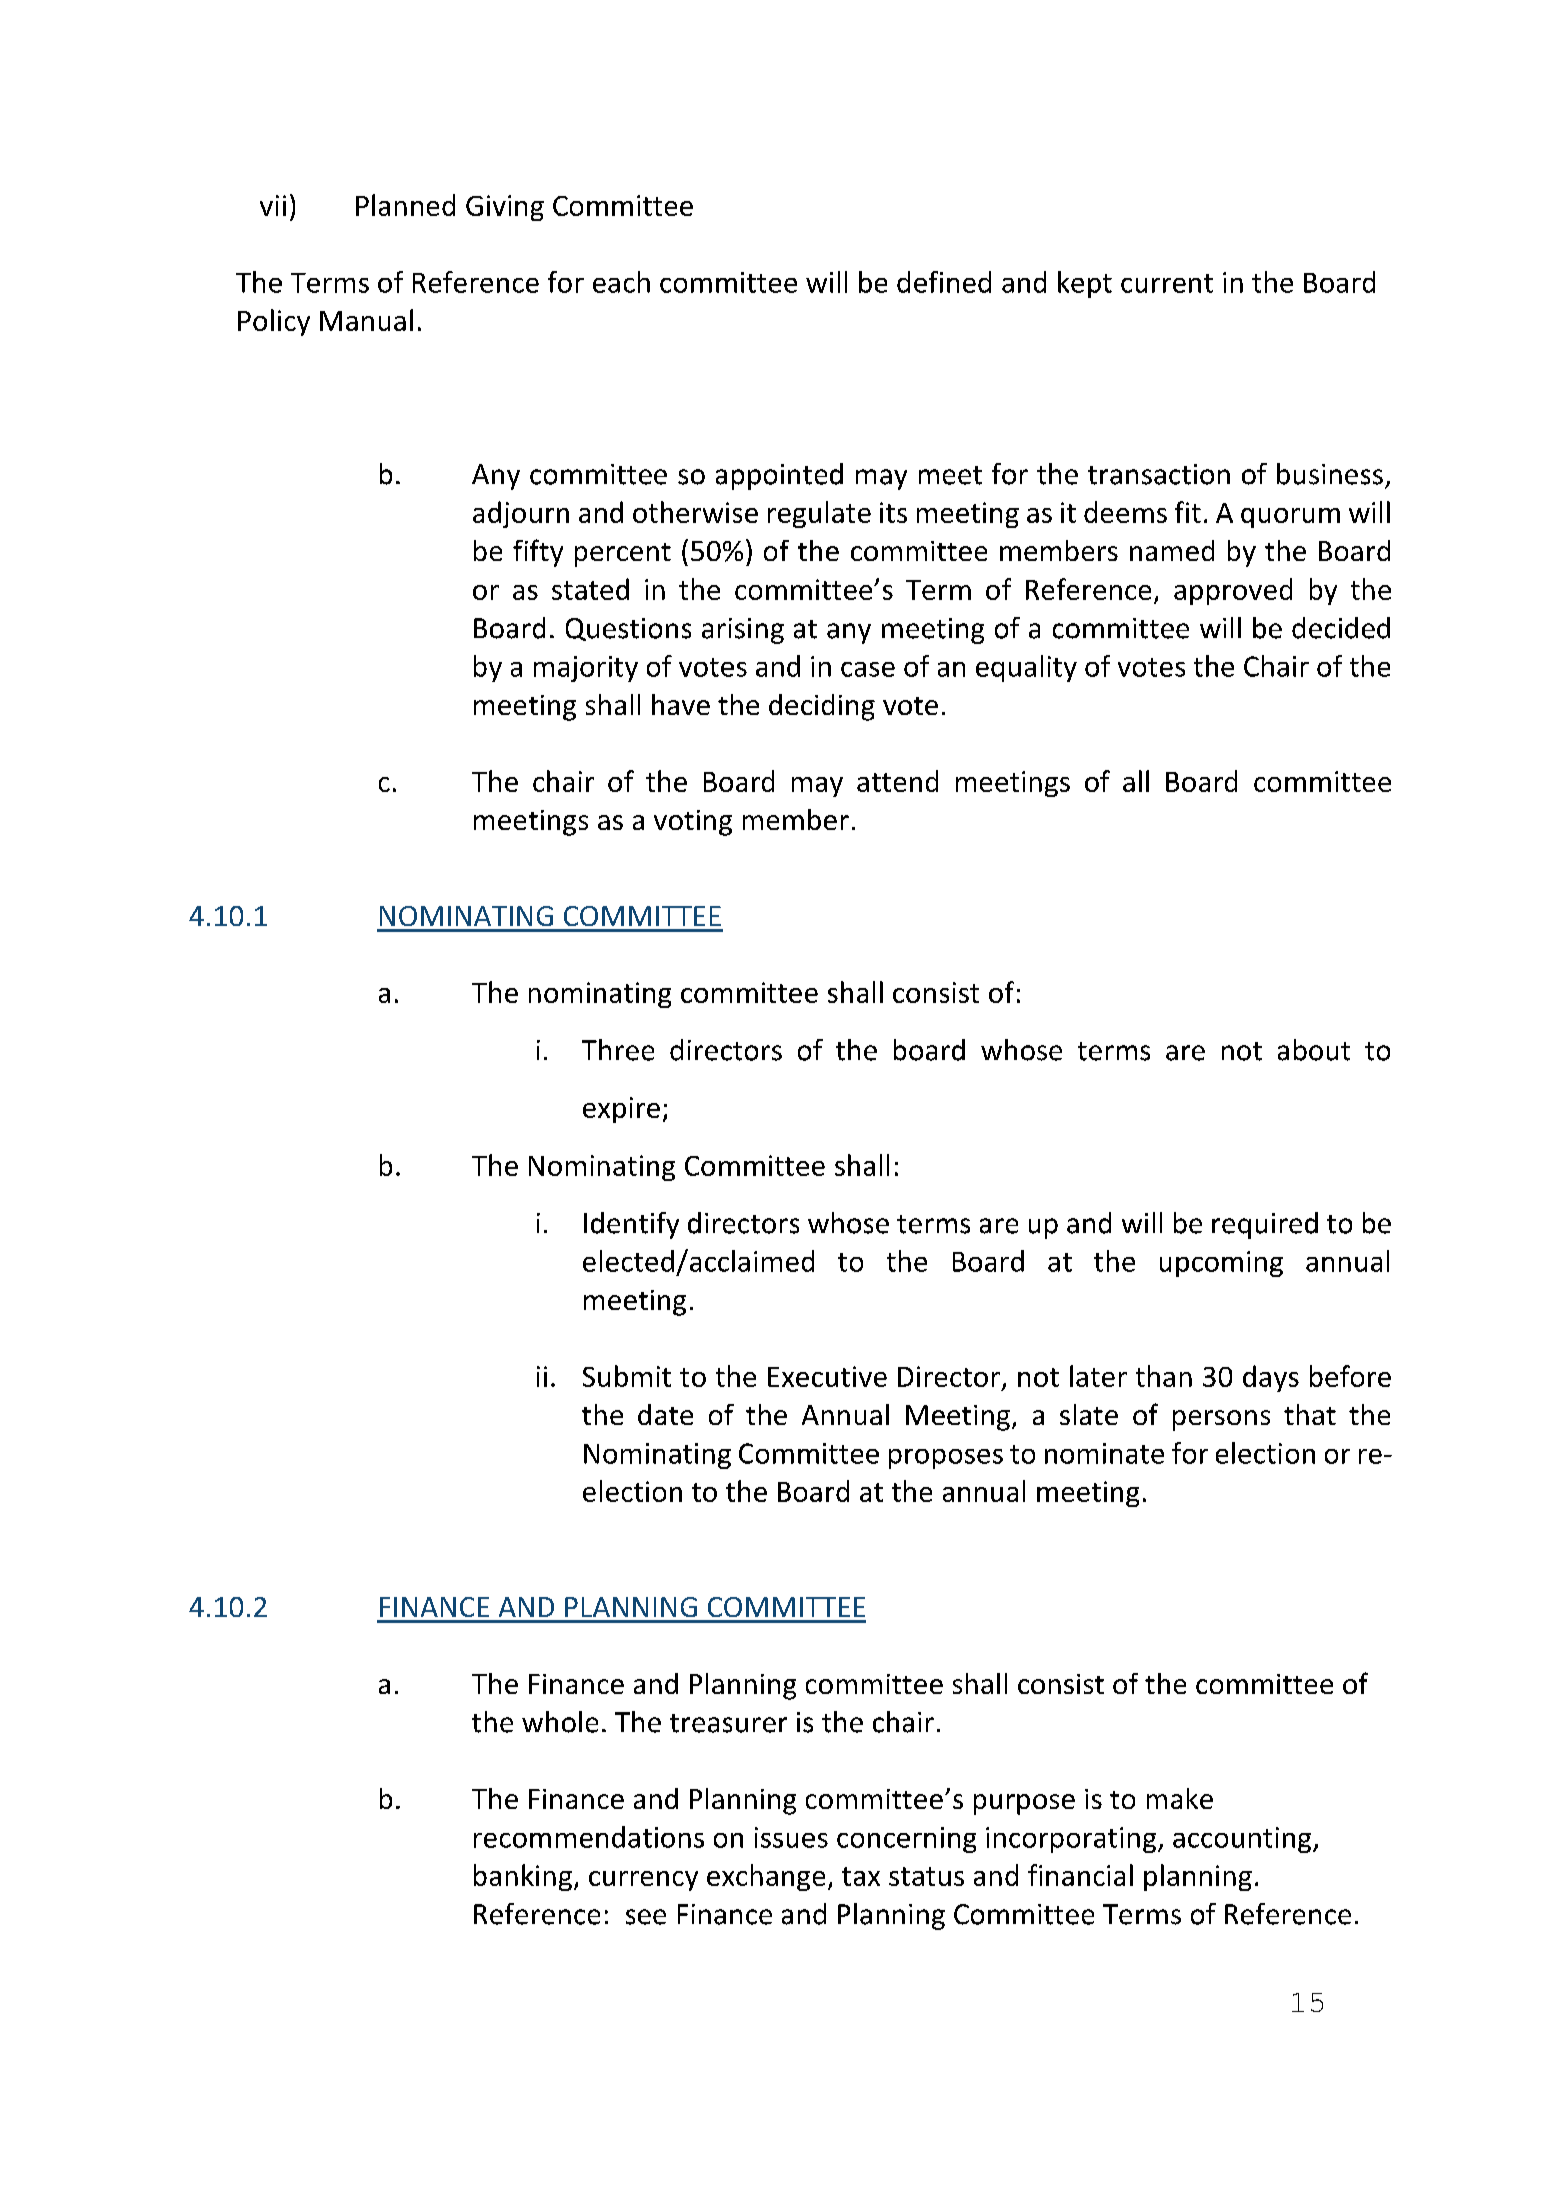 The width and height of the image is (1559, 2206). I want to click on majority, so click(586, 669).
